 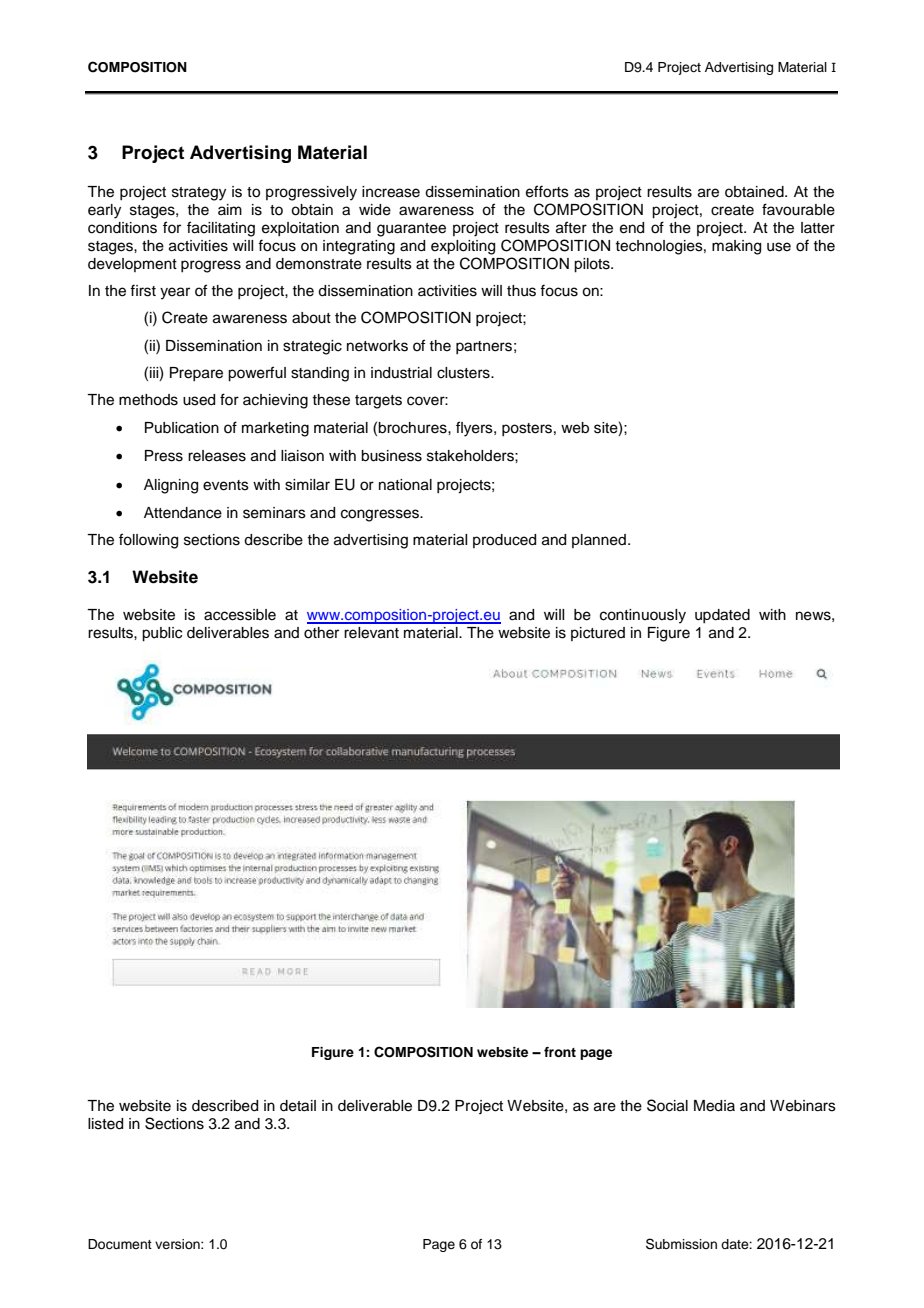 What do you see at coordinates (298, 1106) in the document?
I see `detail` at bounding box center [298, 1106].
